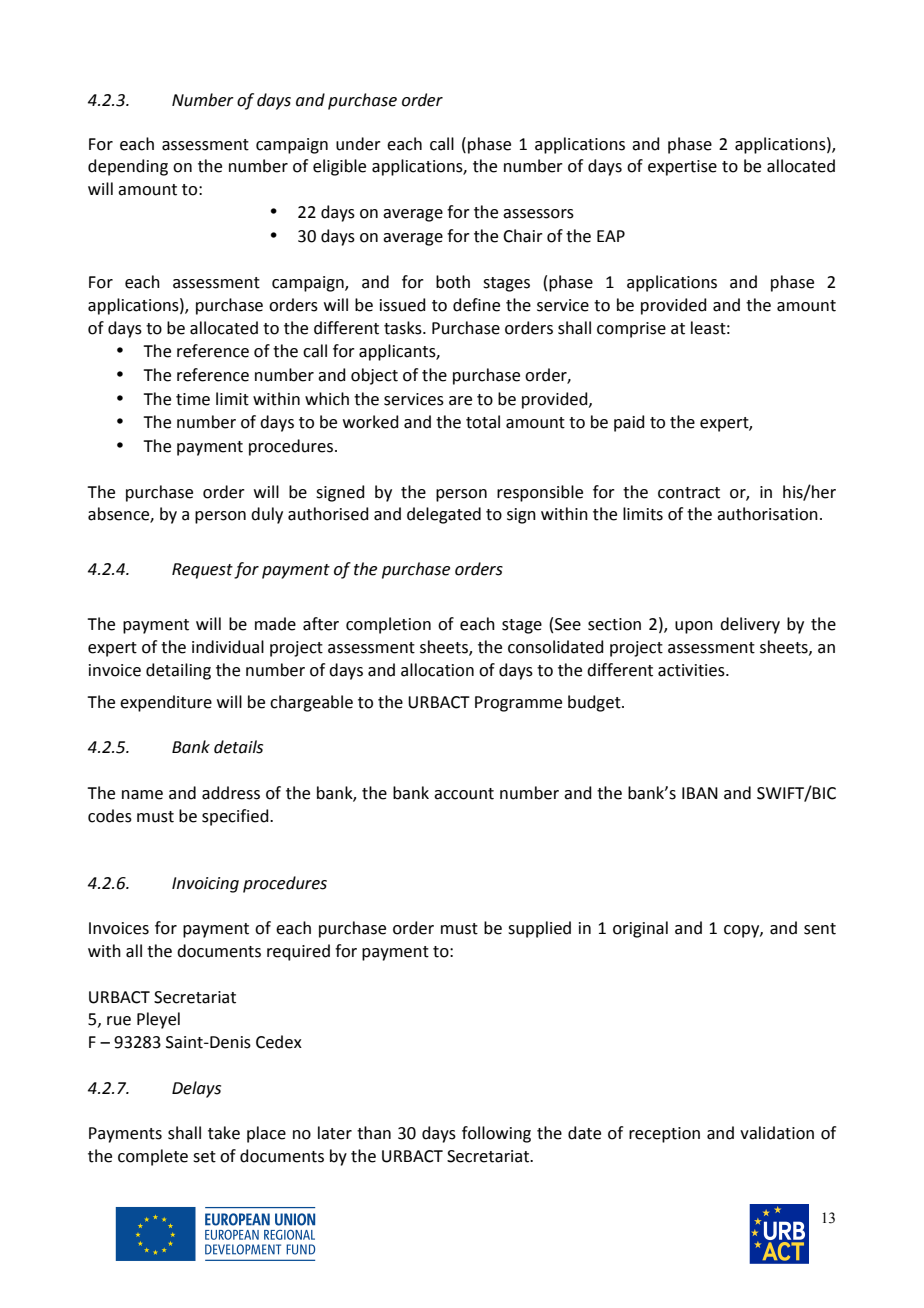  I want to click on completion, so click(388, 625).
